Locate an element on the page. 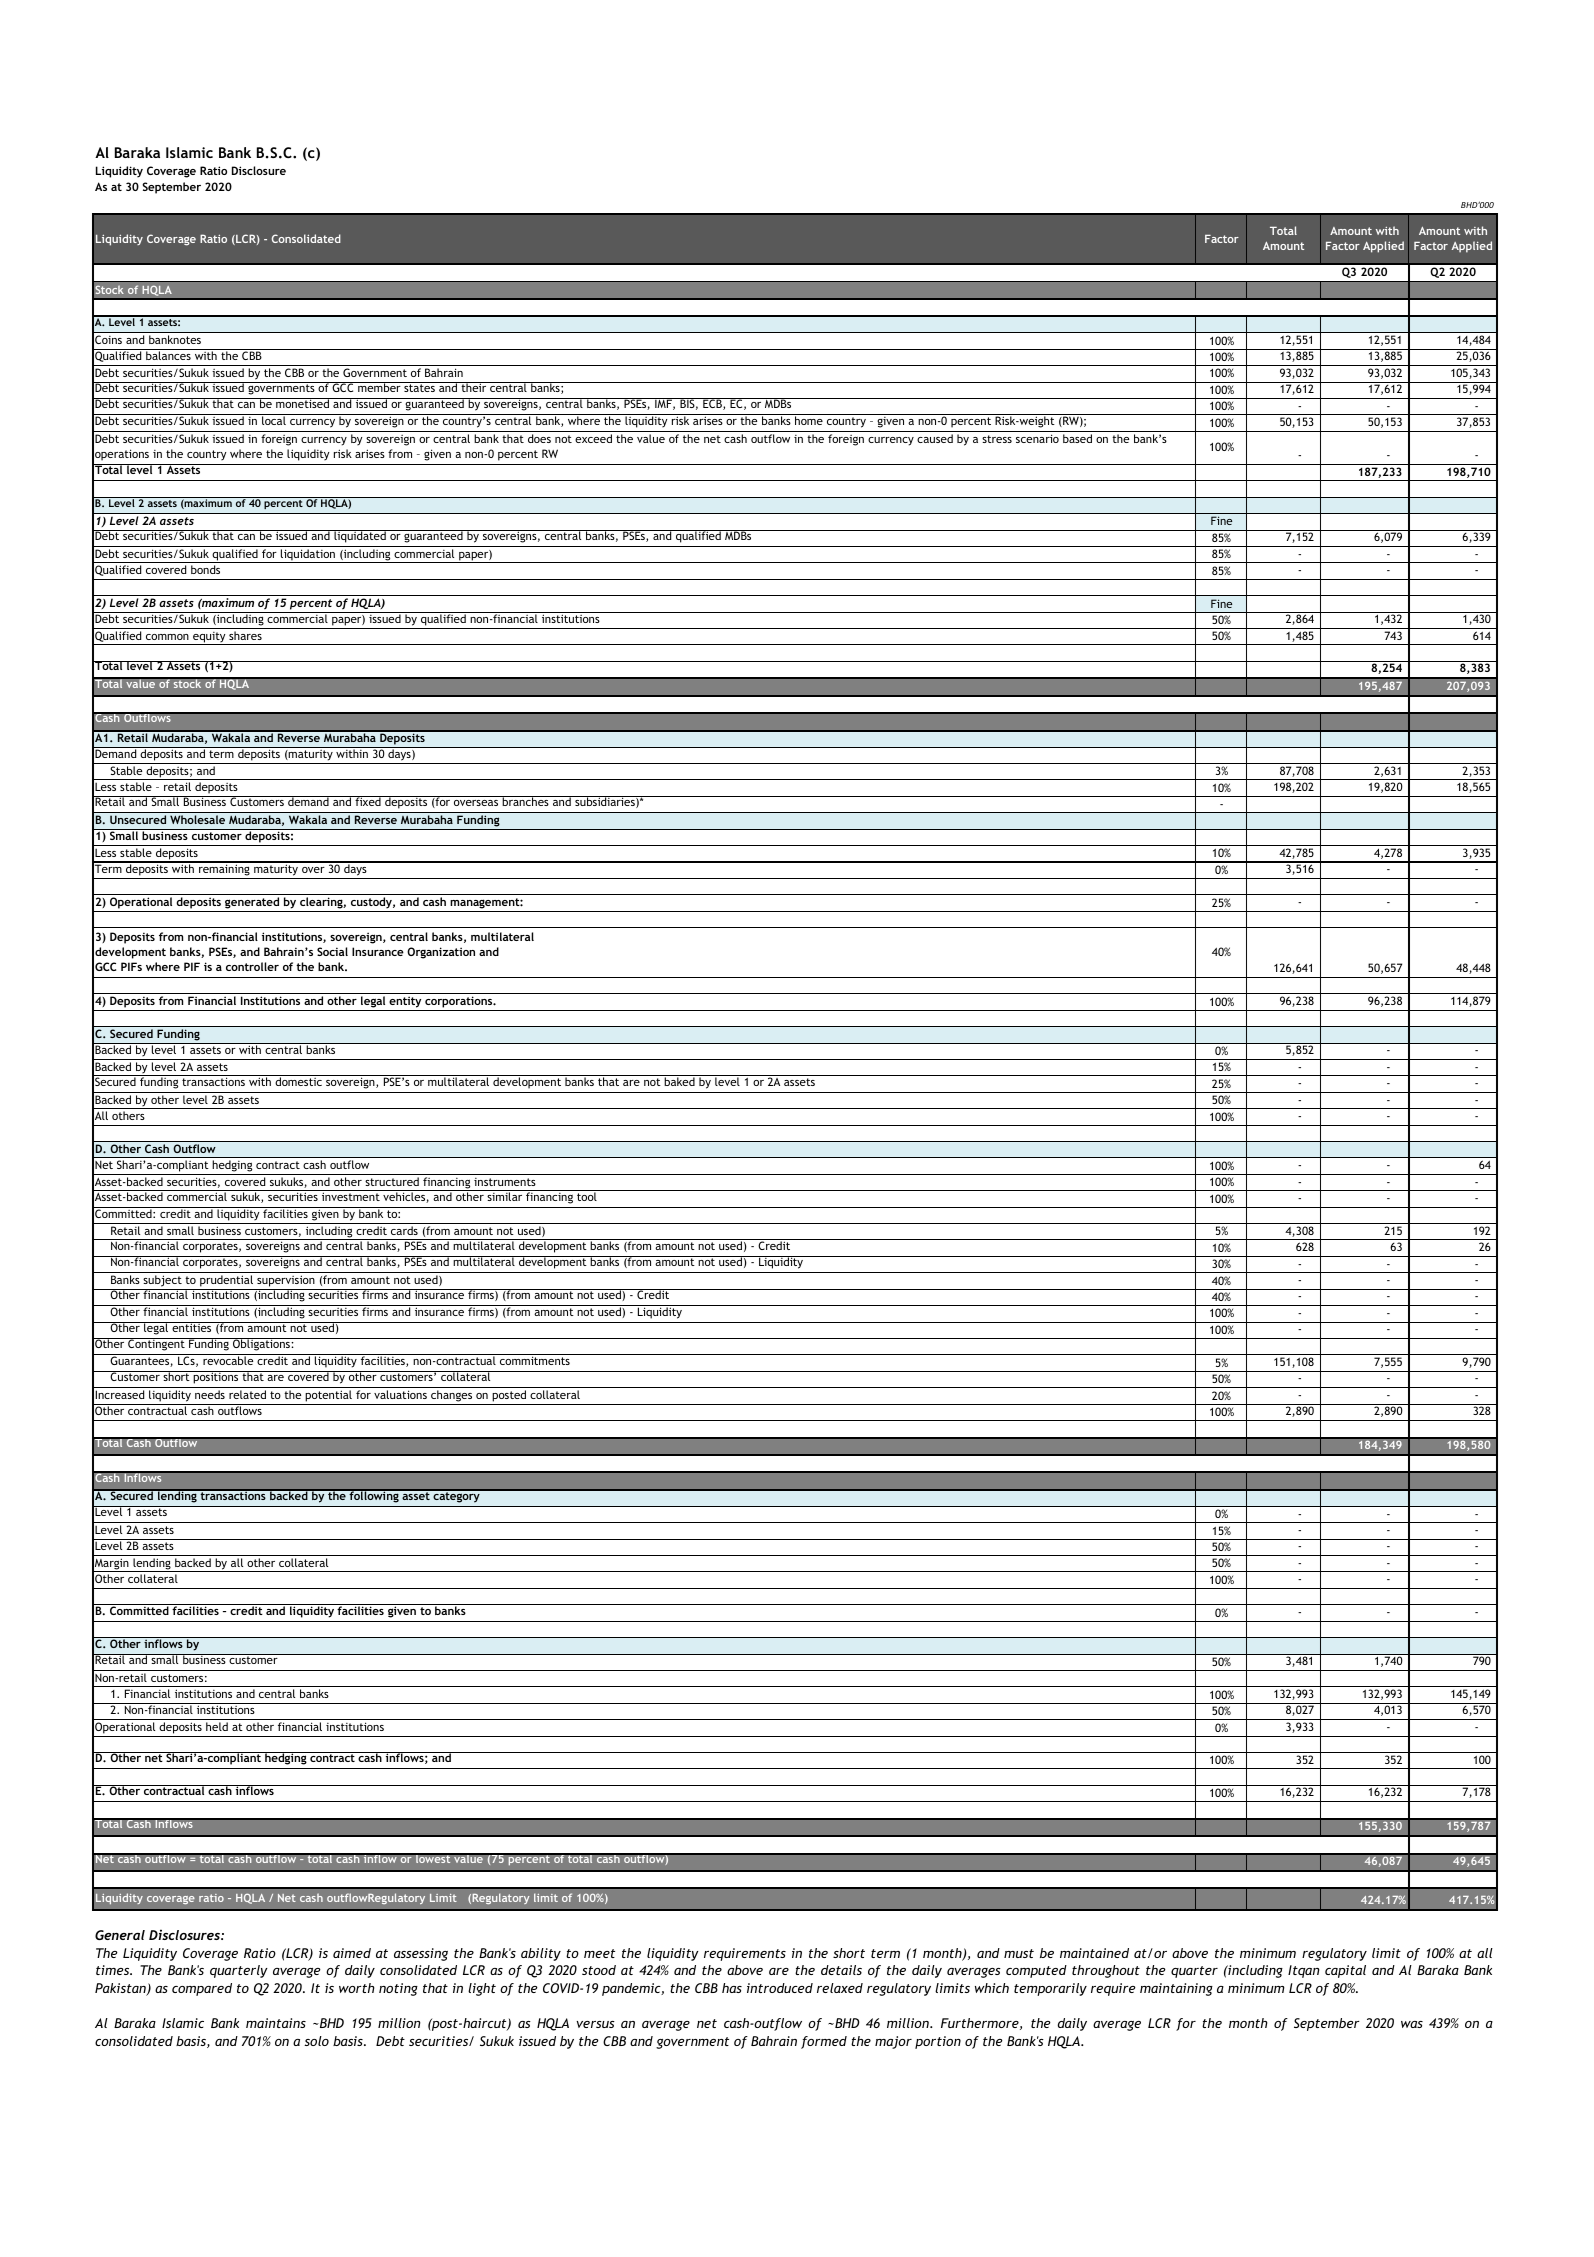  tool is located at coordinates (587, 1195).
